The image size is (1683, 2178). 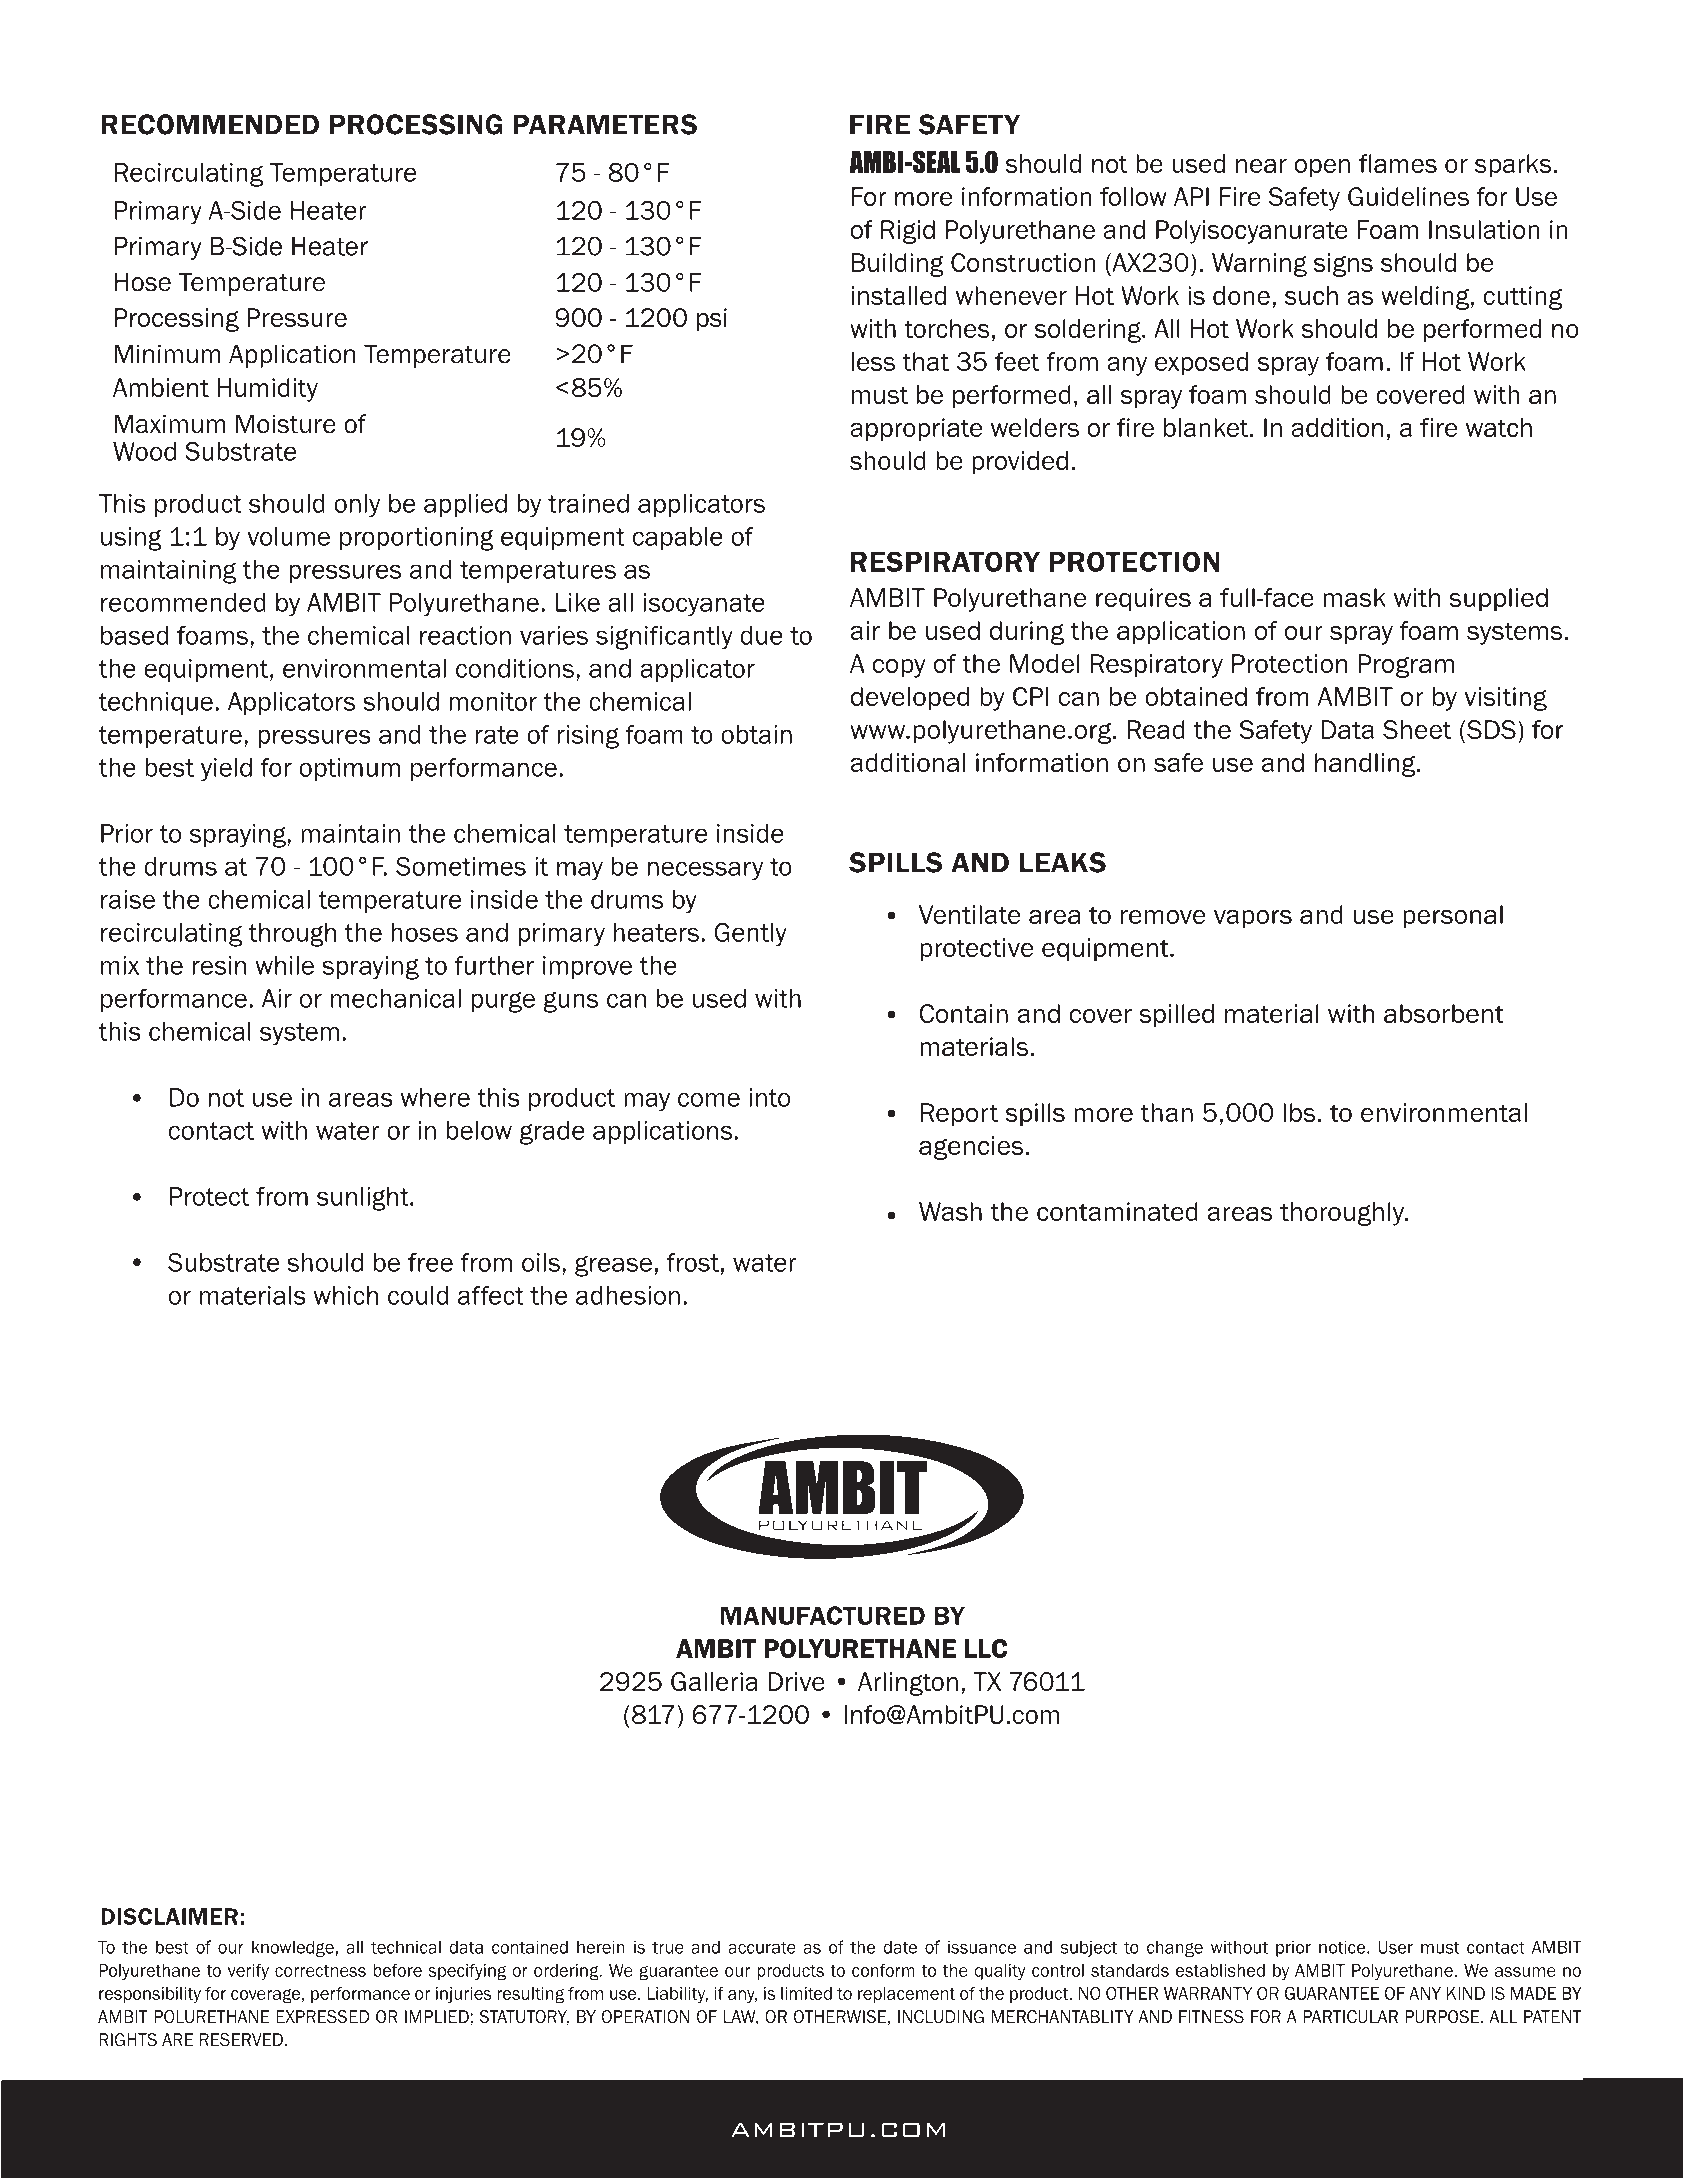 What do you see at coordinates (769, 1097) in the screenshot?
I see `into` at bounding box center [769, 1097].
